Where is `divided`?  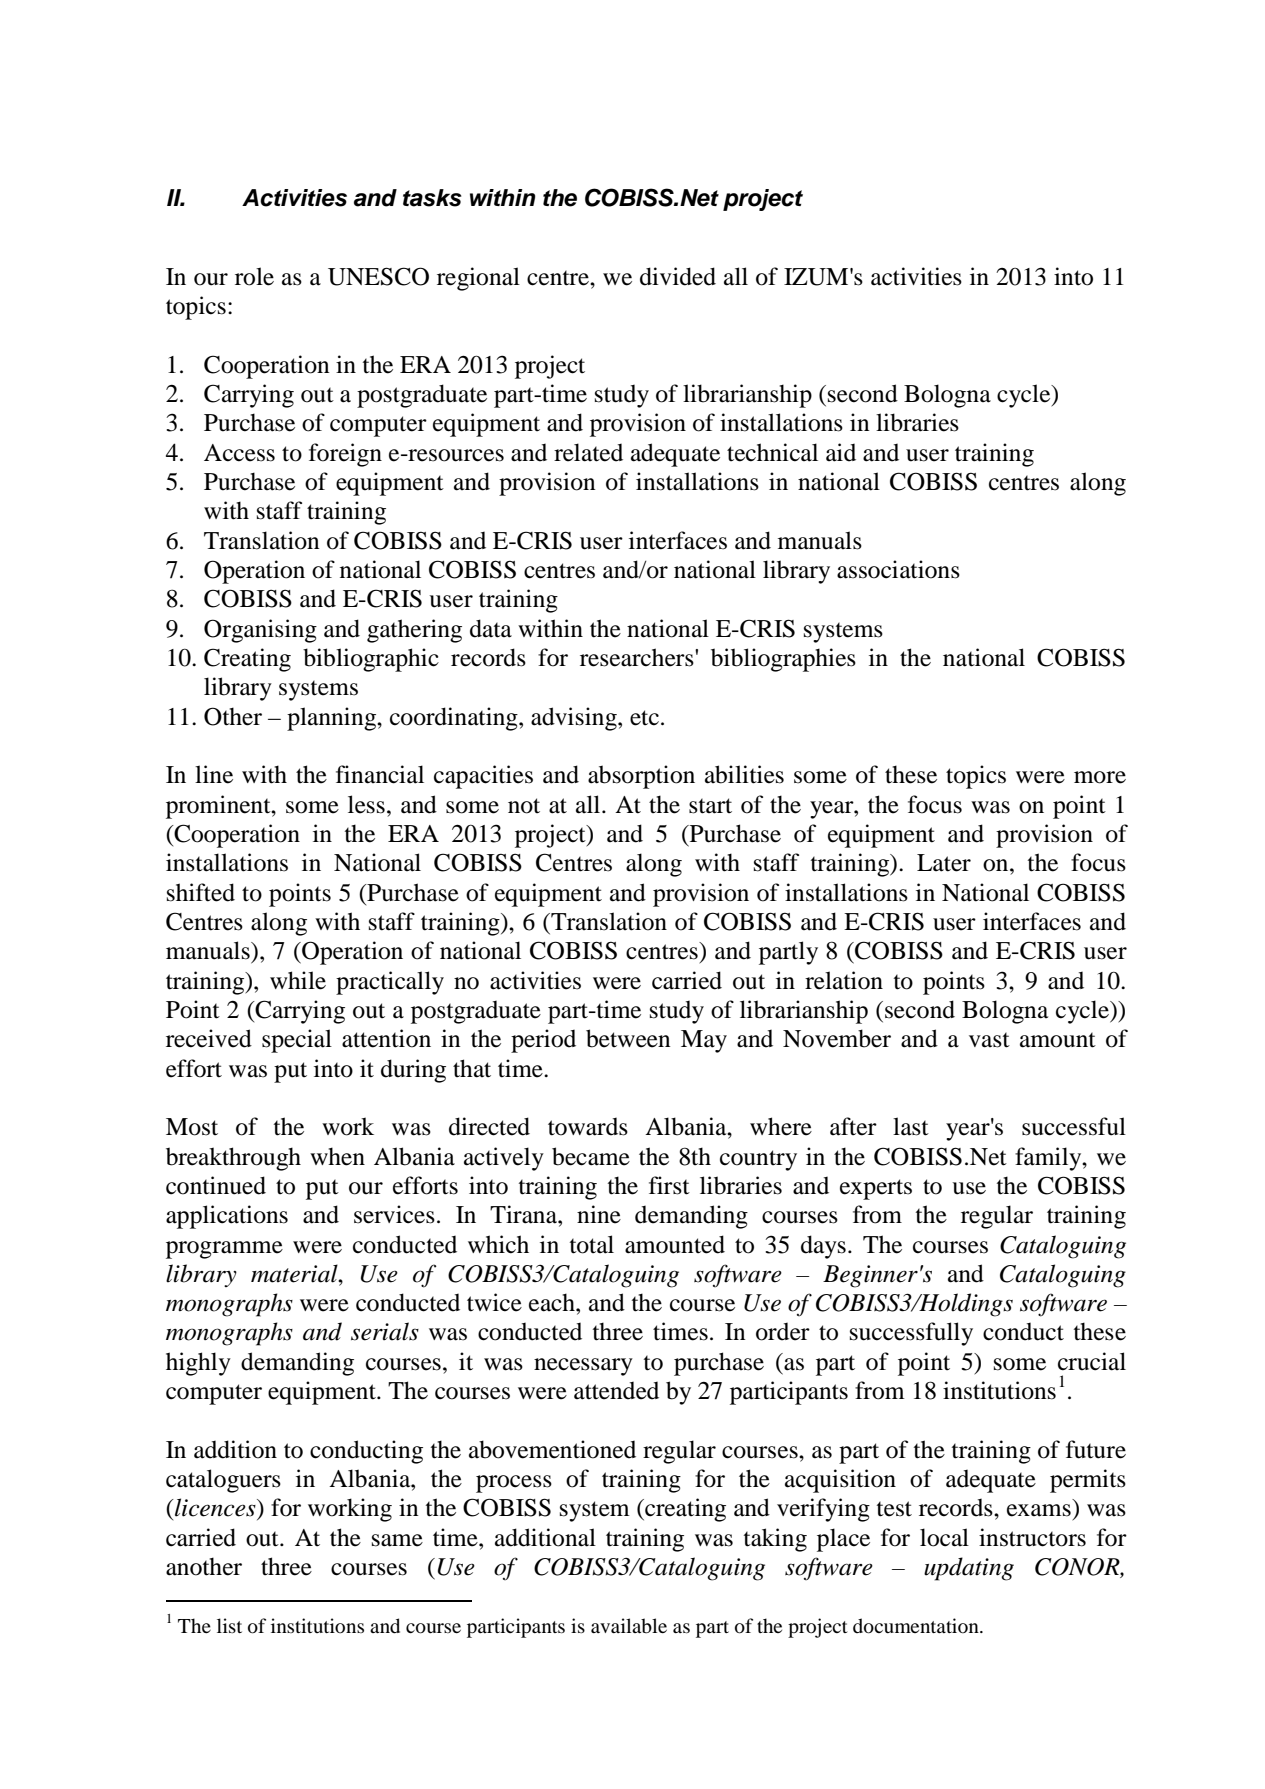 divided is located at coordinates (678, 276).
